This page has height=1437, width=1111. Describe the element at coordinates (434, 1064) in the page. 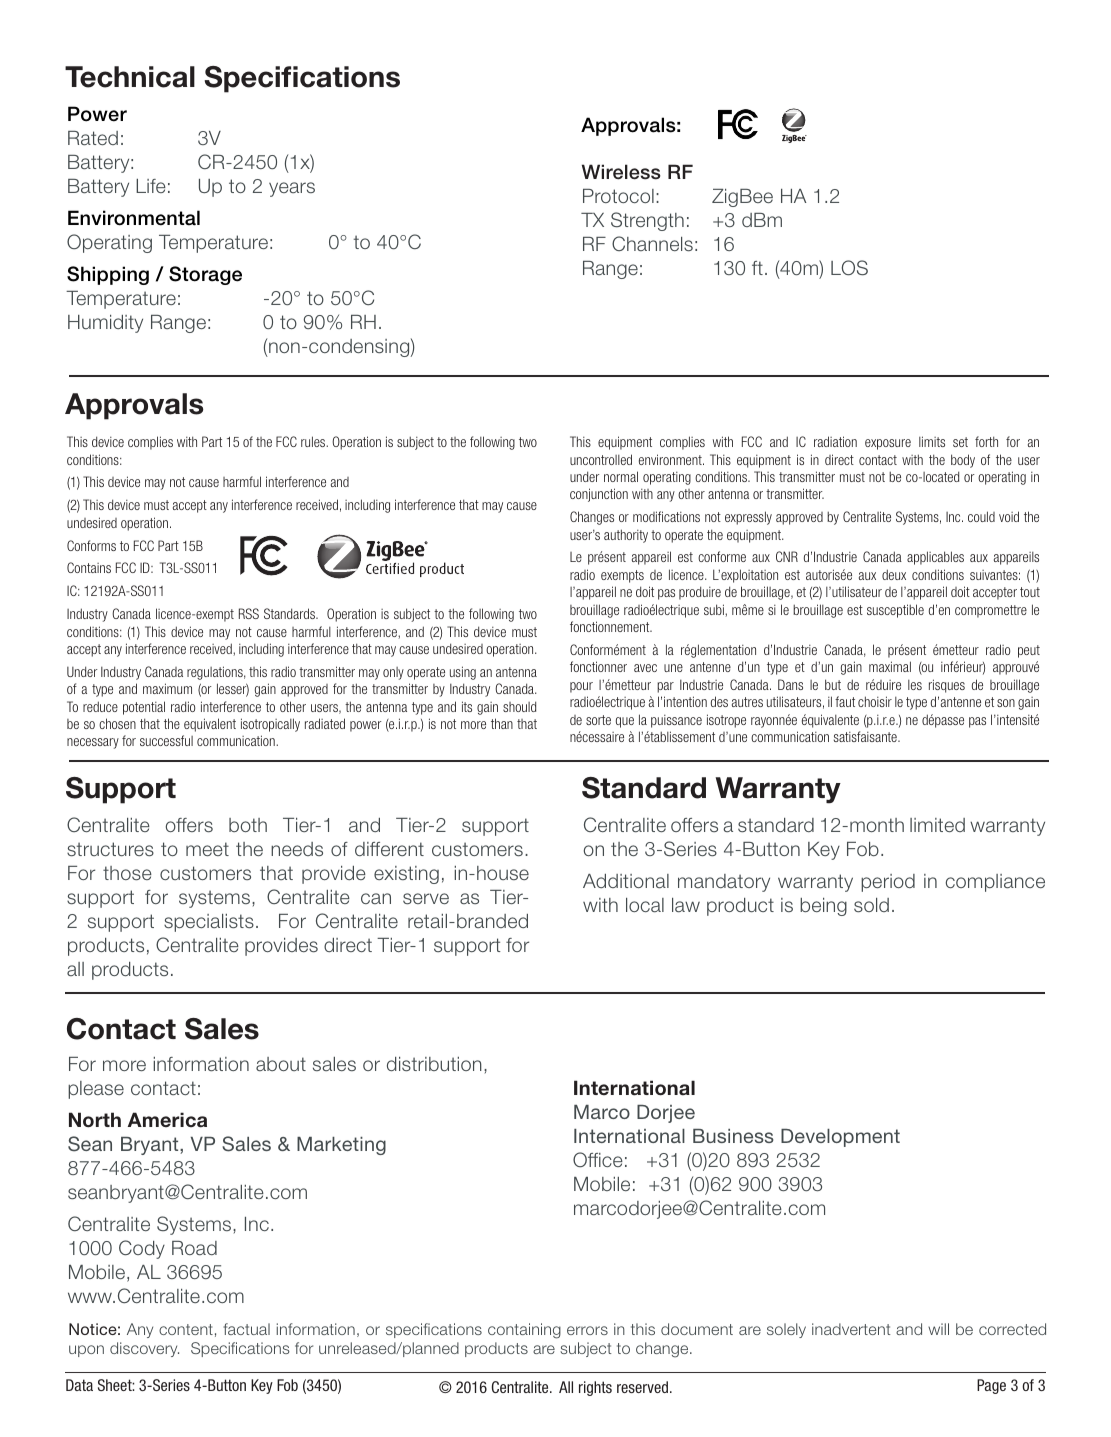

I see `distribution` at that location.
